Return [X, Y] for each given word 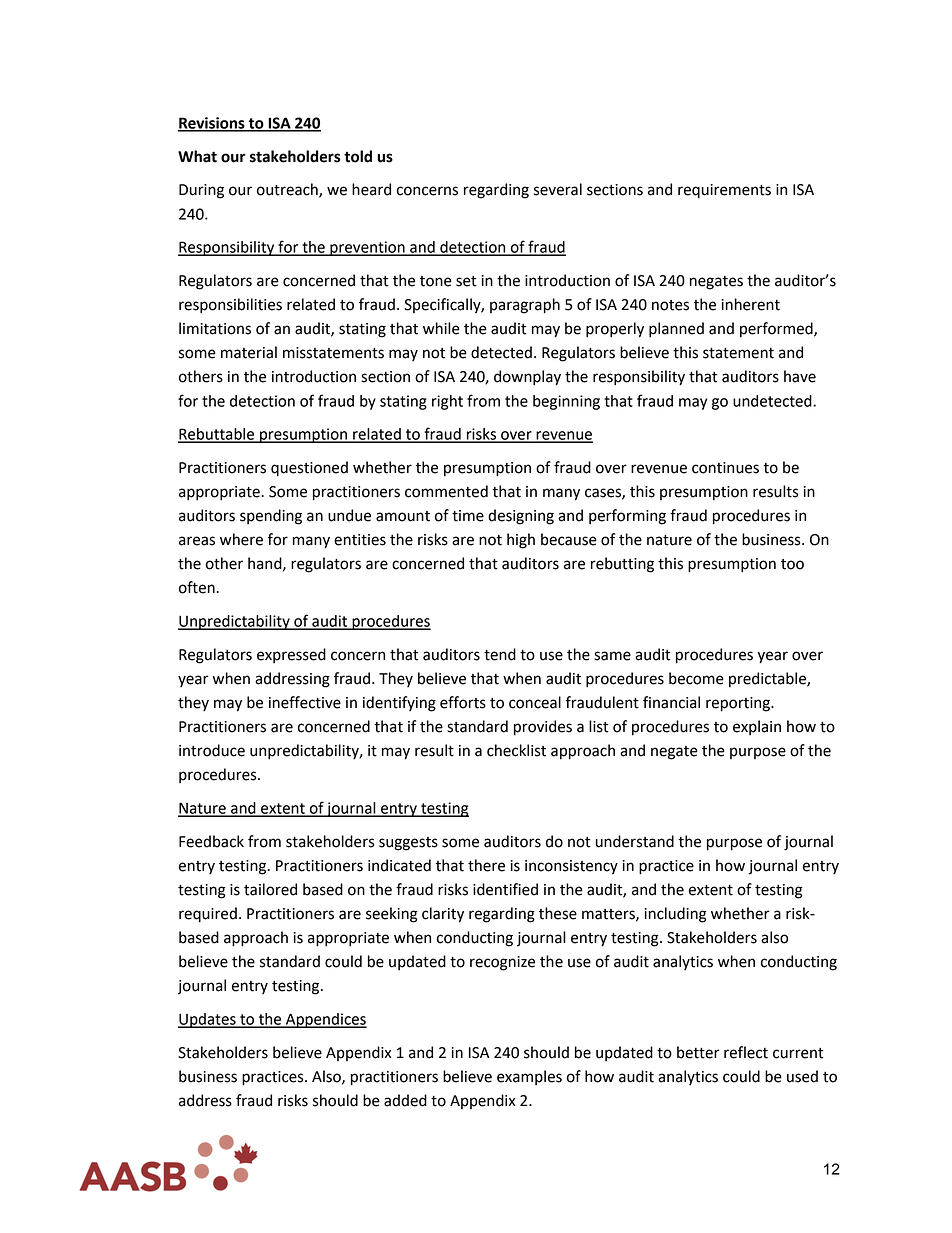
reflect [746, 1052]
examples [529, 1077]
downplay [527, 378]
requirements [724, 191]
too [792, 564]
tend [500, 654]
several [558, 189]
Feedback [211, 841]
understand [635, 841]
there [486, 865]
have [800, 376]
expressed [291, 655]
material [249, 352]
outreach [288, 190]
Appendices [325, 1020]
